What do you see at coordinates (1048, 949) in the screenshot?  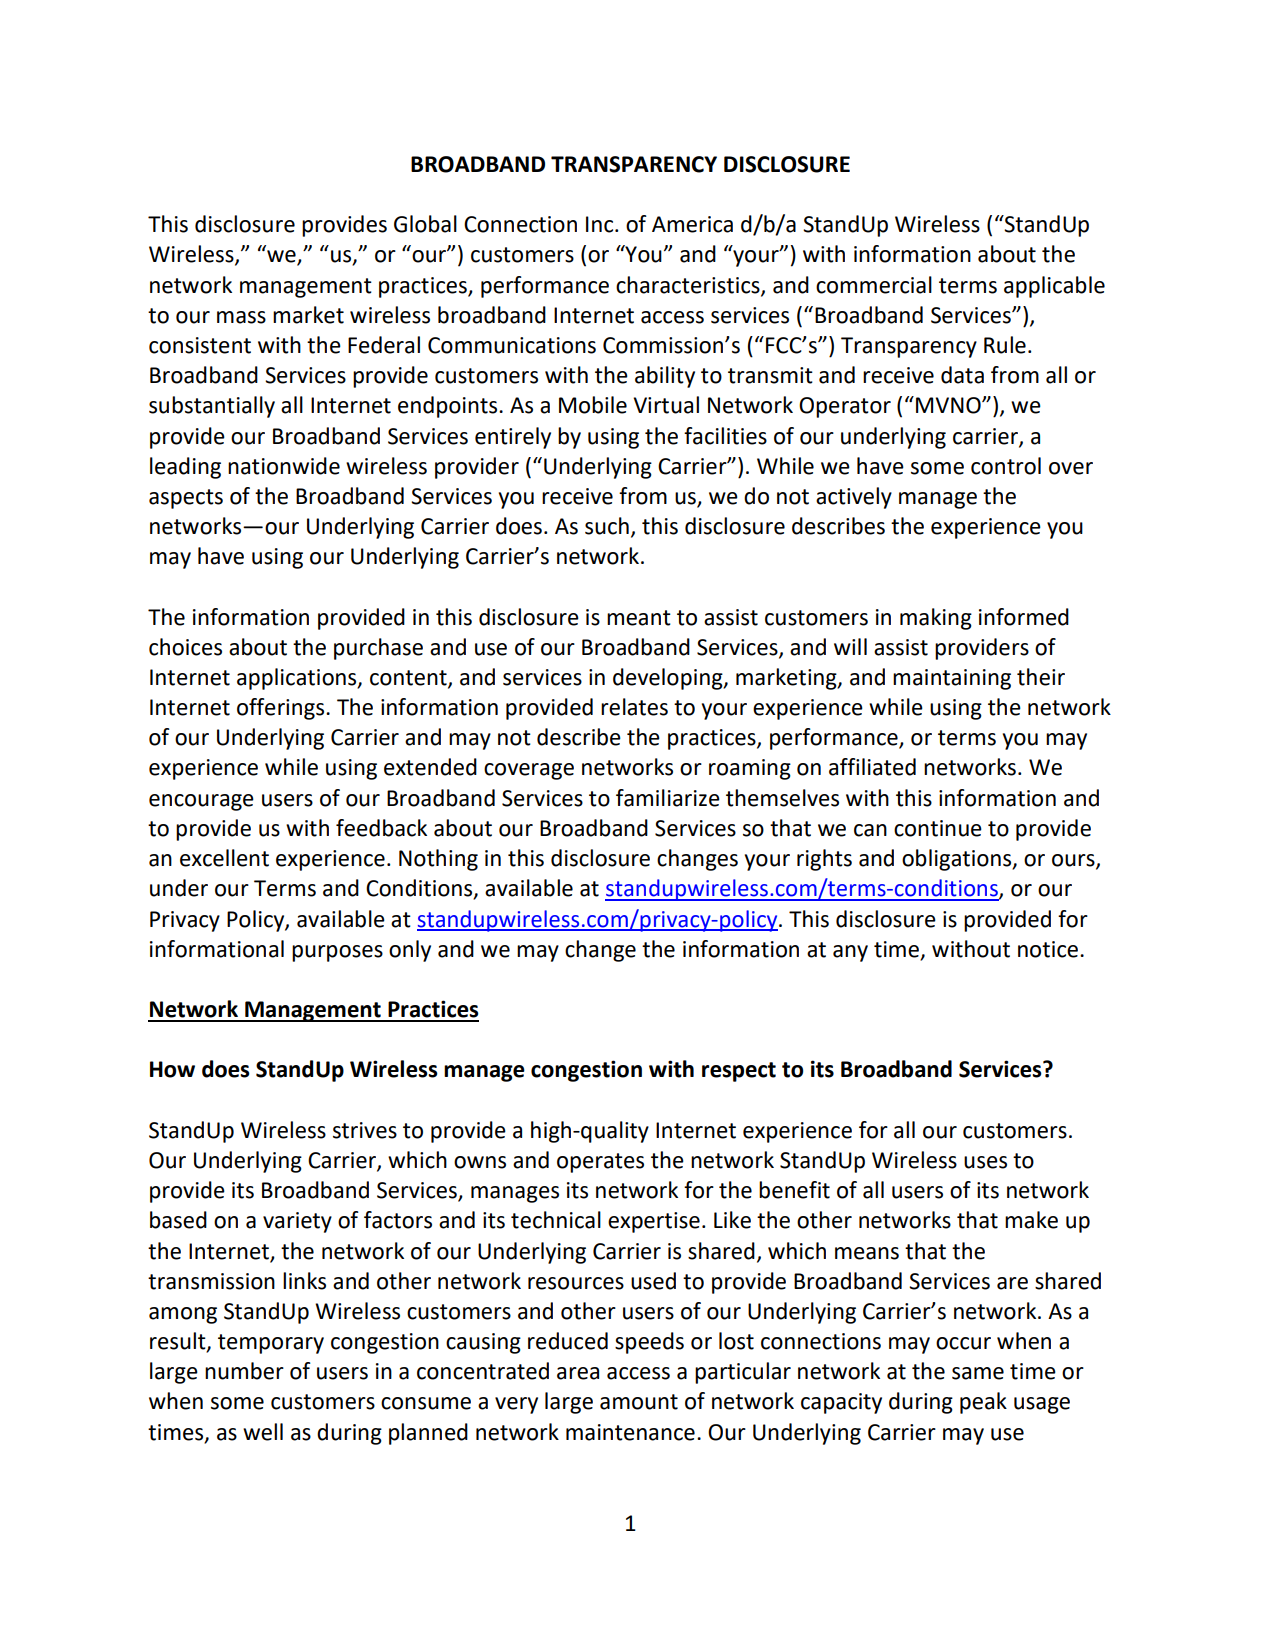 I see `notice` at bounding box center [1048, 949].
